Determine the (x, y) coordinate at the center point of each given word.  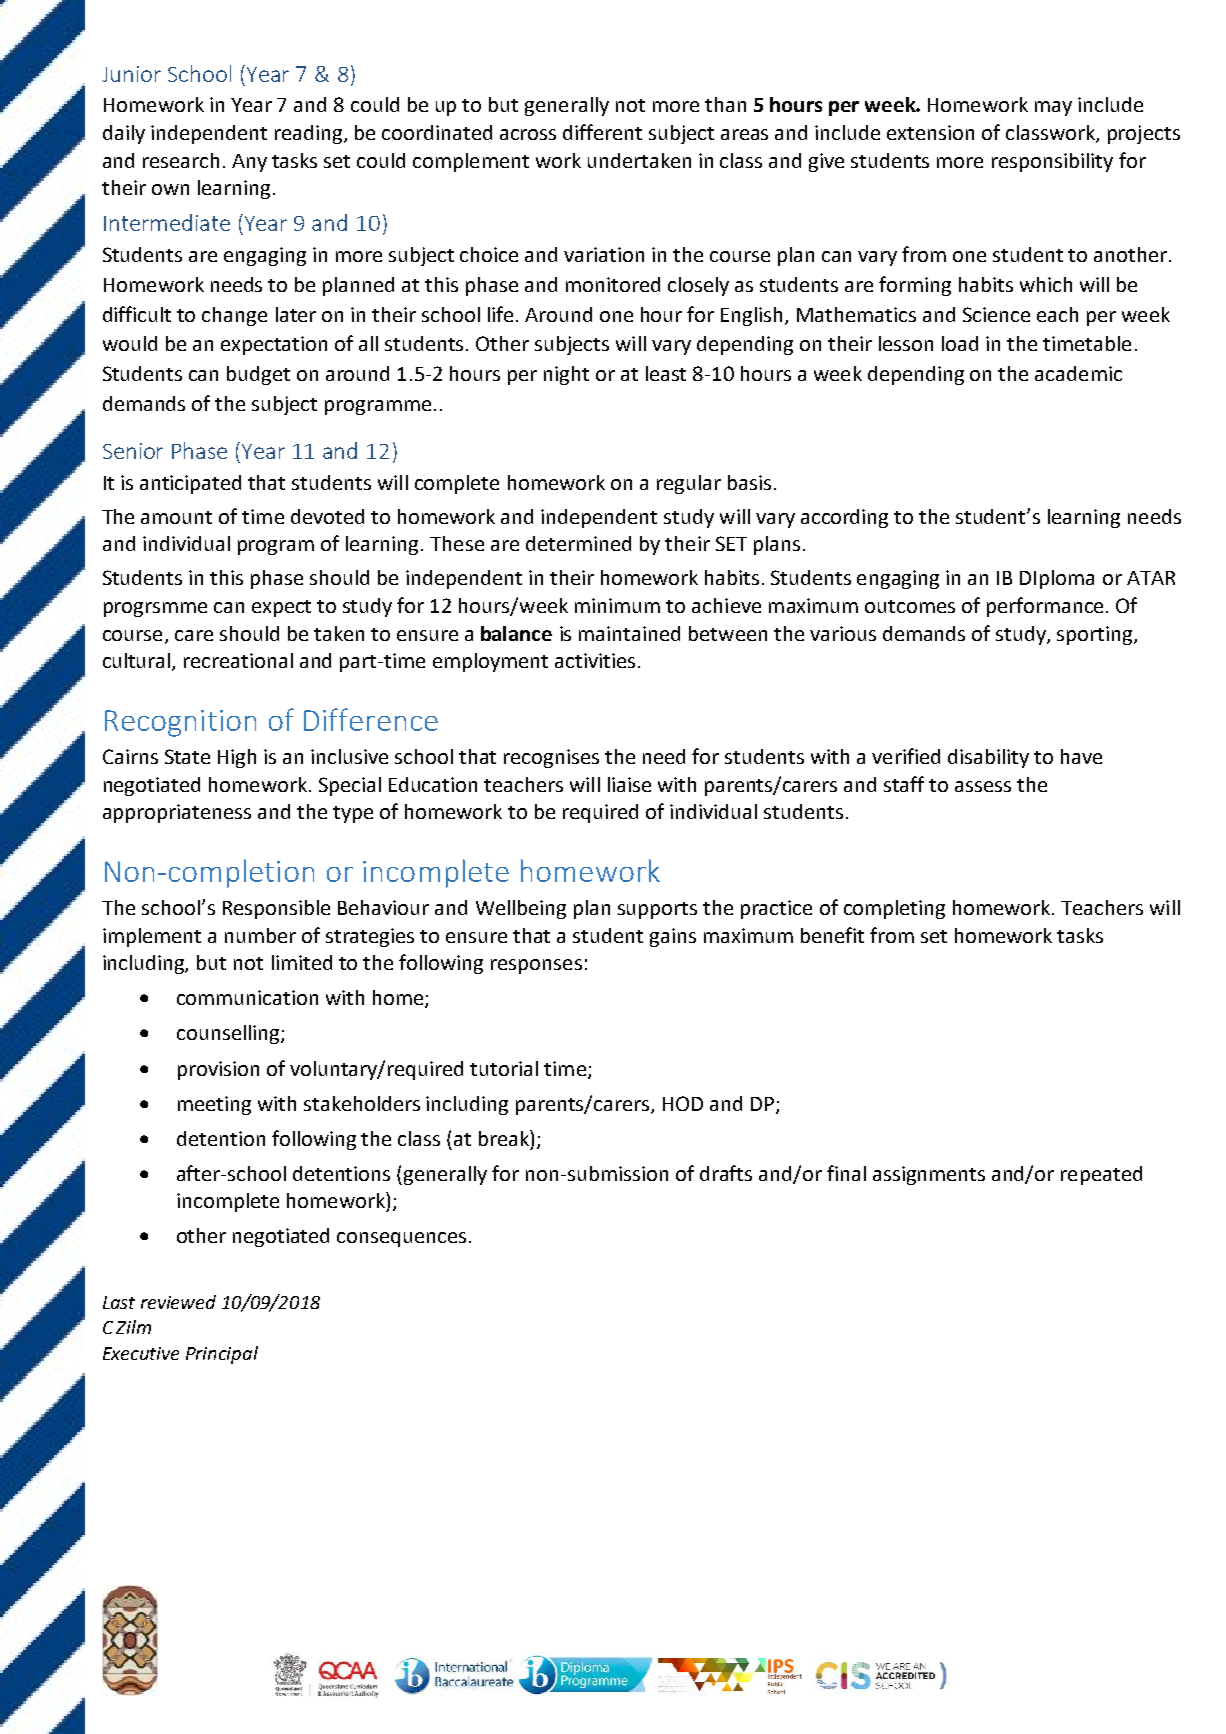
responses (536, 966)
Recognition (180, 723)
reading (310, 134)
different (602, 132)
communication (247, 997)
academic (1078, 373)
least (666, 373)
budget (258, 375)
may (1053, 108)
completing (894, 909)
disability (988, 758)
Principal (222, 1355)
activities (595, 660)
